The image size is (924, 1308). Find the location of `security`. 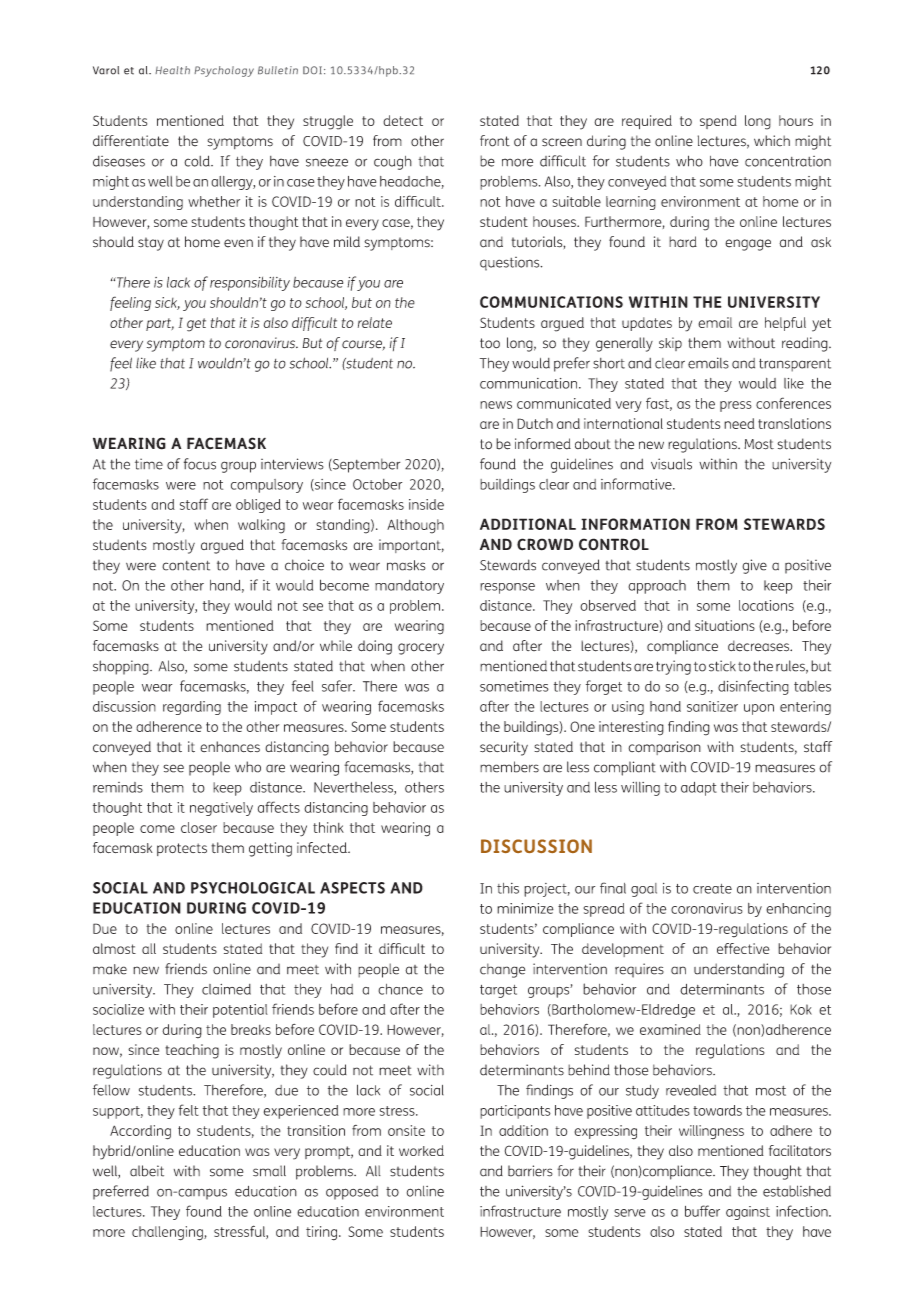

security is located at coordinates (504, 748).
